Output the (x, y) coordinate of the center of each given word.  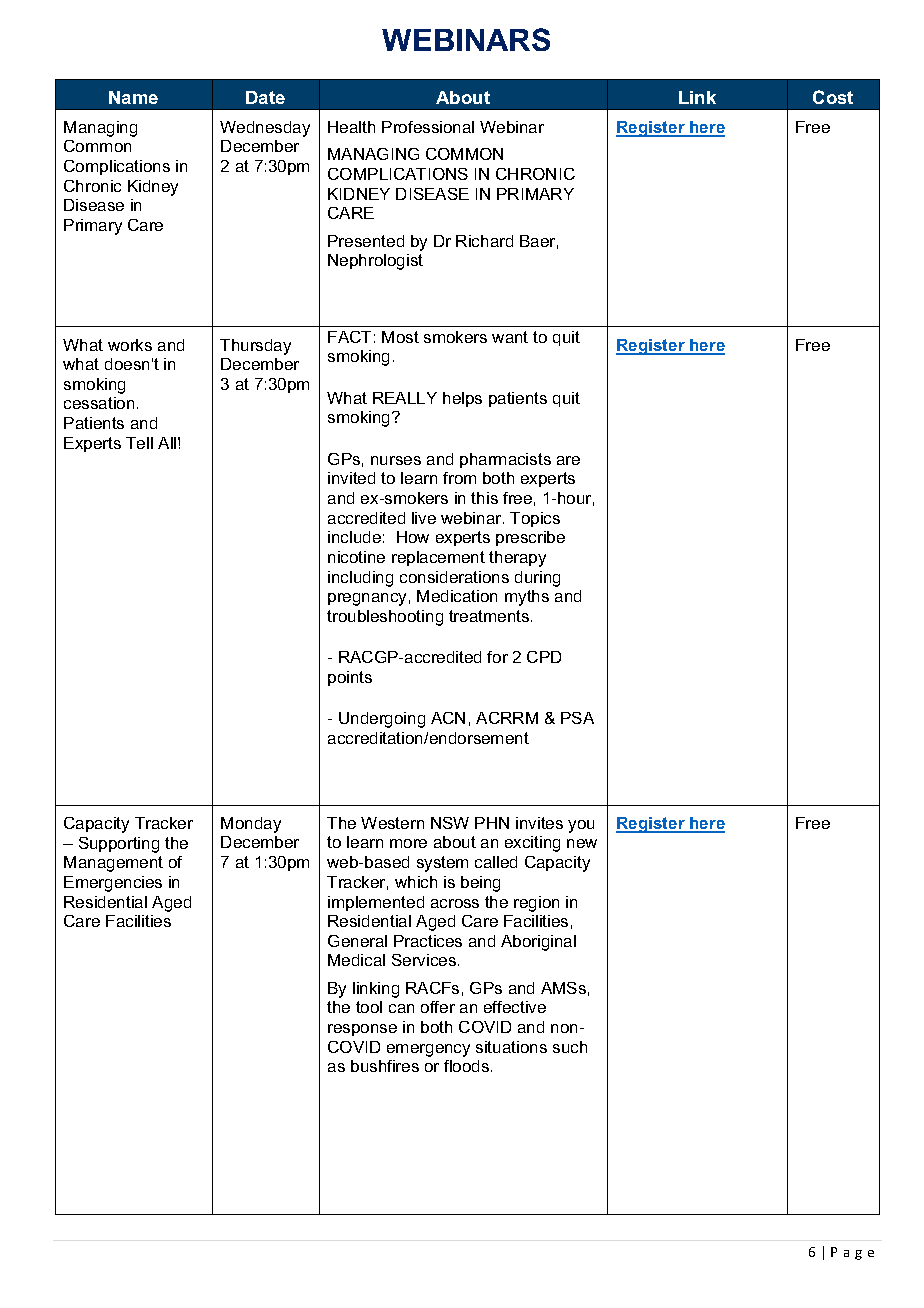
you (581, 826)
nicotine (356, 557)
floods (468, 1066)
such (570, 1047)
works (130, 345)
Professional (428, 127)
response (362, 1030)
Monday (251, 825)
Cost (833, 97)
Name (133, 97)
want (510, 337)
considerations (454, 577)
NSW (450, 823)
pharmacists (505, 460)
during (537, 579)
